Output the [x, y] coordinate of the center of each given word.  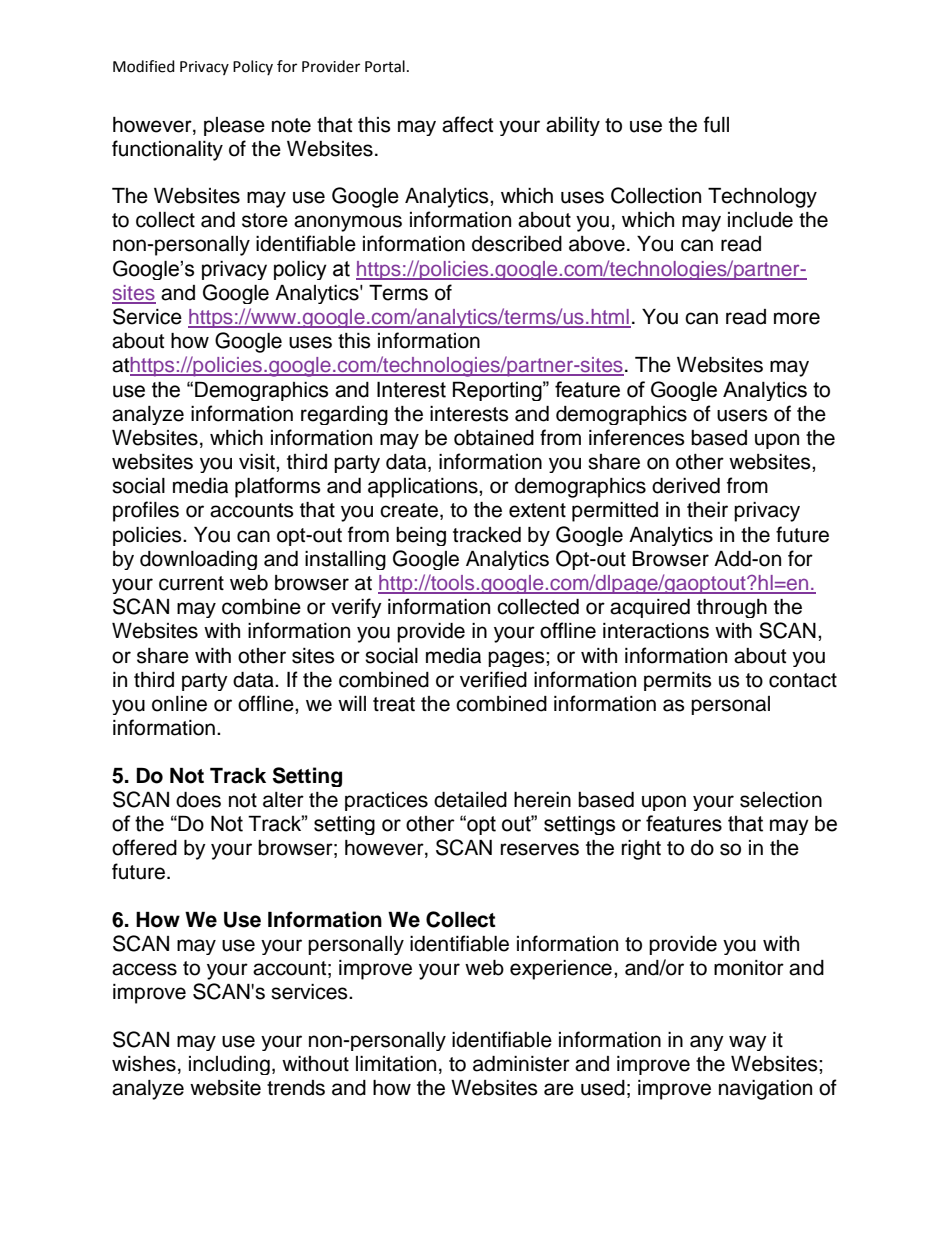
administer [521, 1064]
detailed [470, 800]
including [229, 1065]
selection [781, 800]
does [198, 800]
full [716, 124]
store [265, 220]
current [191, 583]
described [517, 244]
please [234, 126]
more [797, 318]
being [421, 536]
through [732, 608]
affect [467, 124]
